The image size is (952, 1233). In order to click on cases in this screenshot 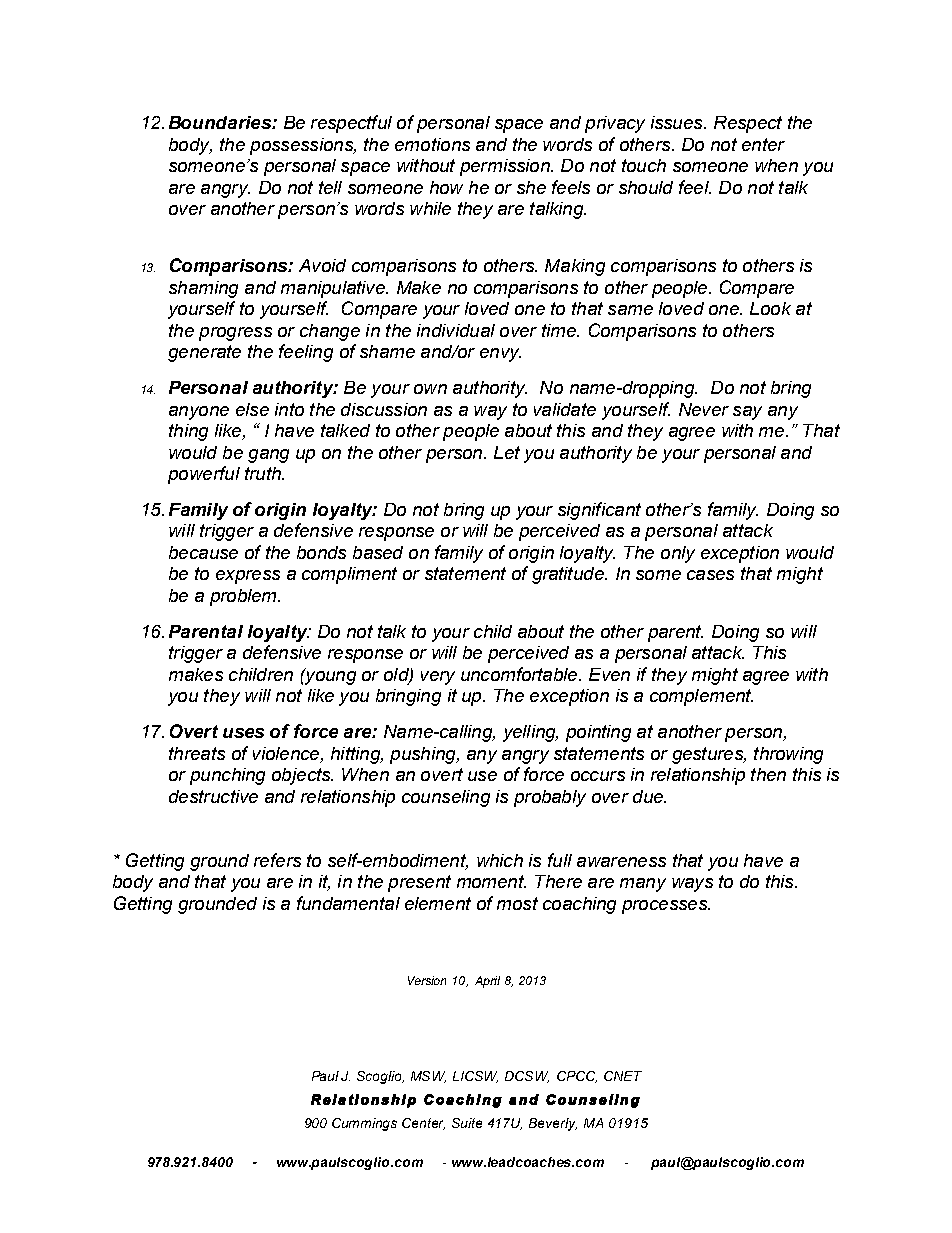, I will do `click(710, 575)`.
